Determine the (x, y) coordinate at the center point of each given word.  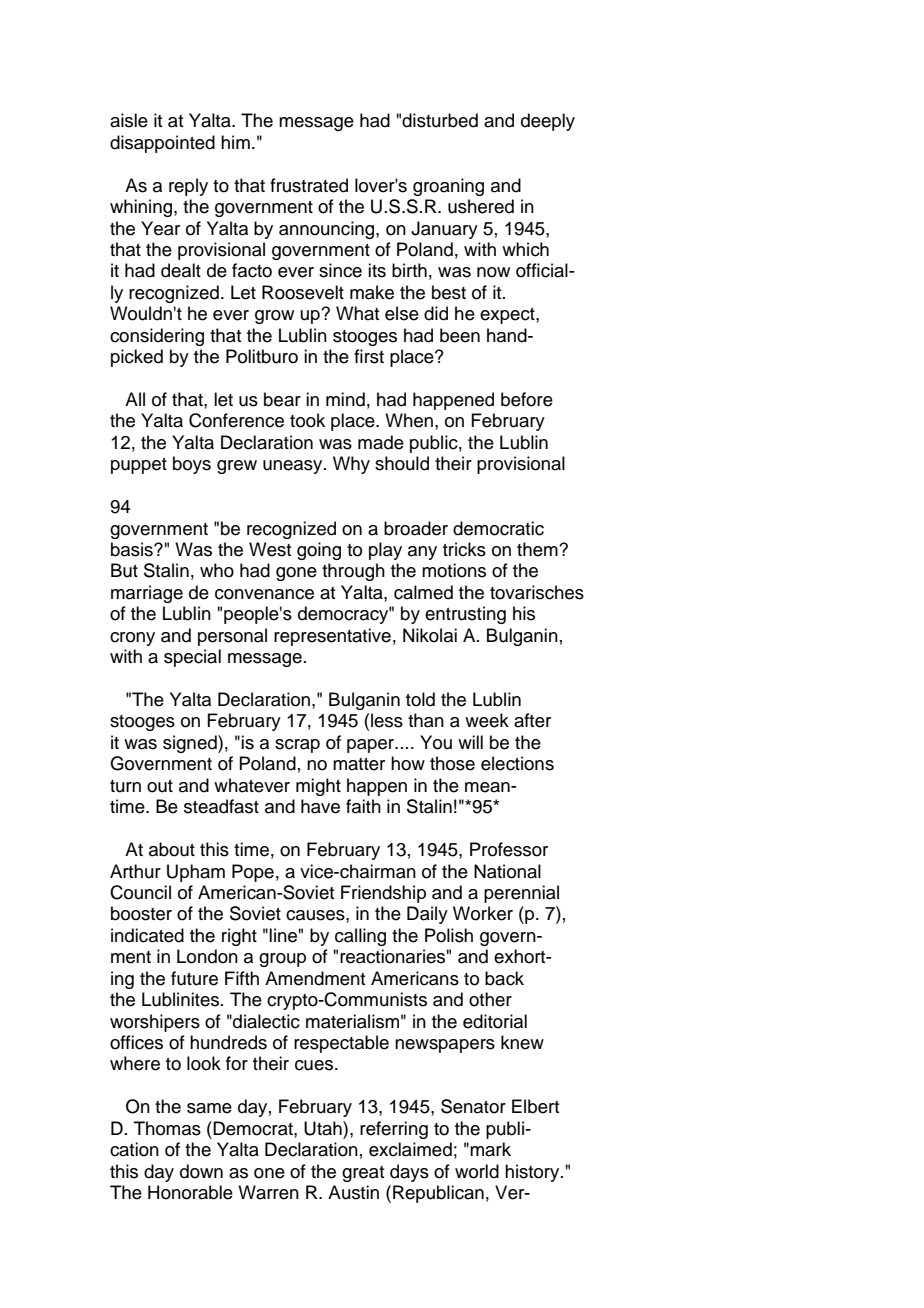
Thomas (167, 1128)
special (192, 658)
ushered (481, 206)
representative (332, 637)
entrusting (465, 615)
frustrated (309, 185)
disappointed (162, 144)
